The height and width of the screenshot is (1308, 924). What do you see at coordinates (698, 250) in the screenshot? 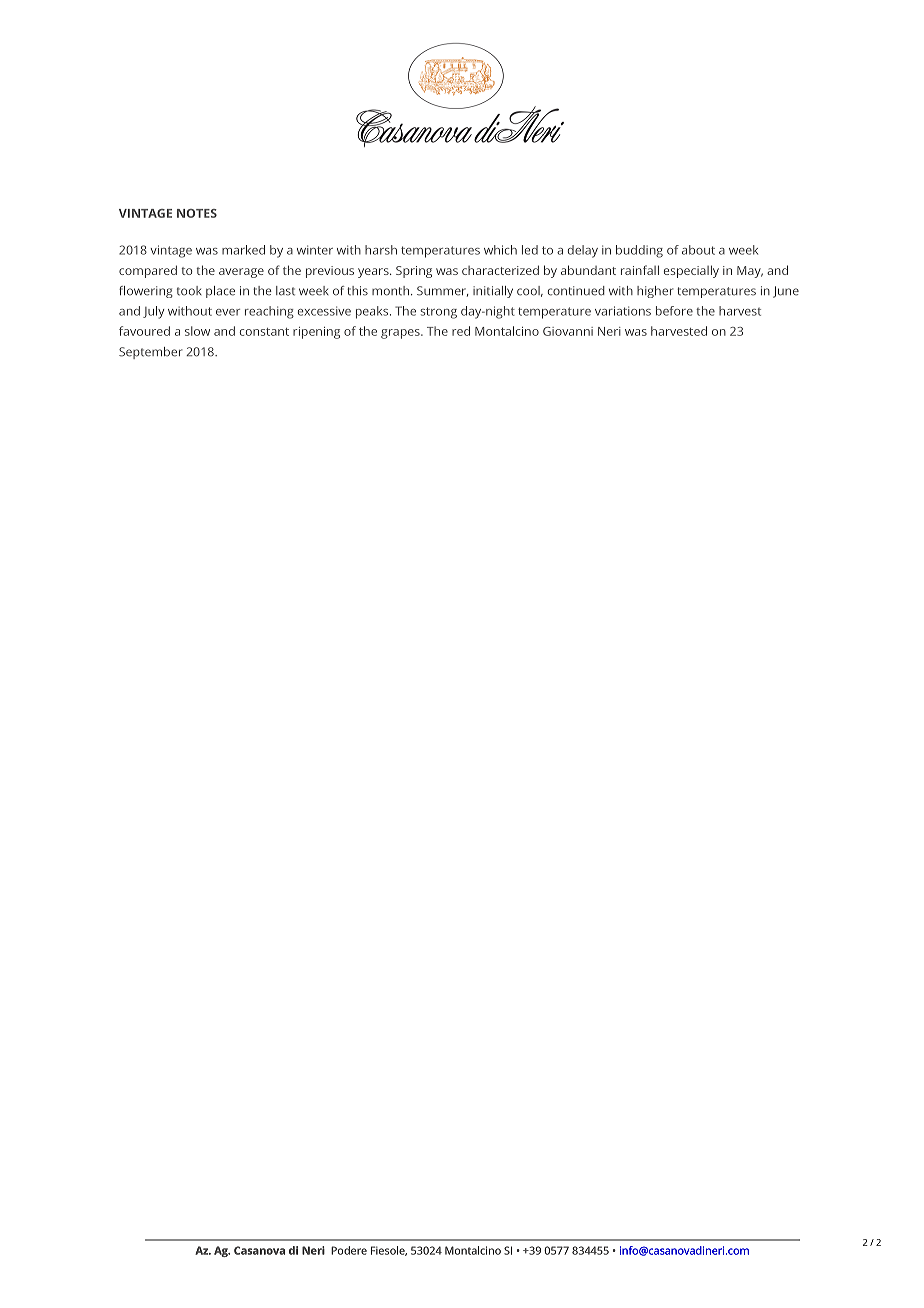
I see `about` at bounding box center [698, 250].
